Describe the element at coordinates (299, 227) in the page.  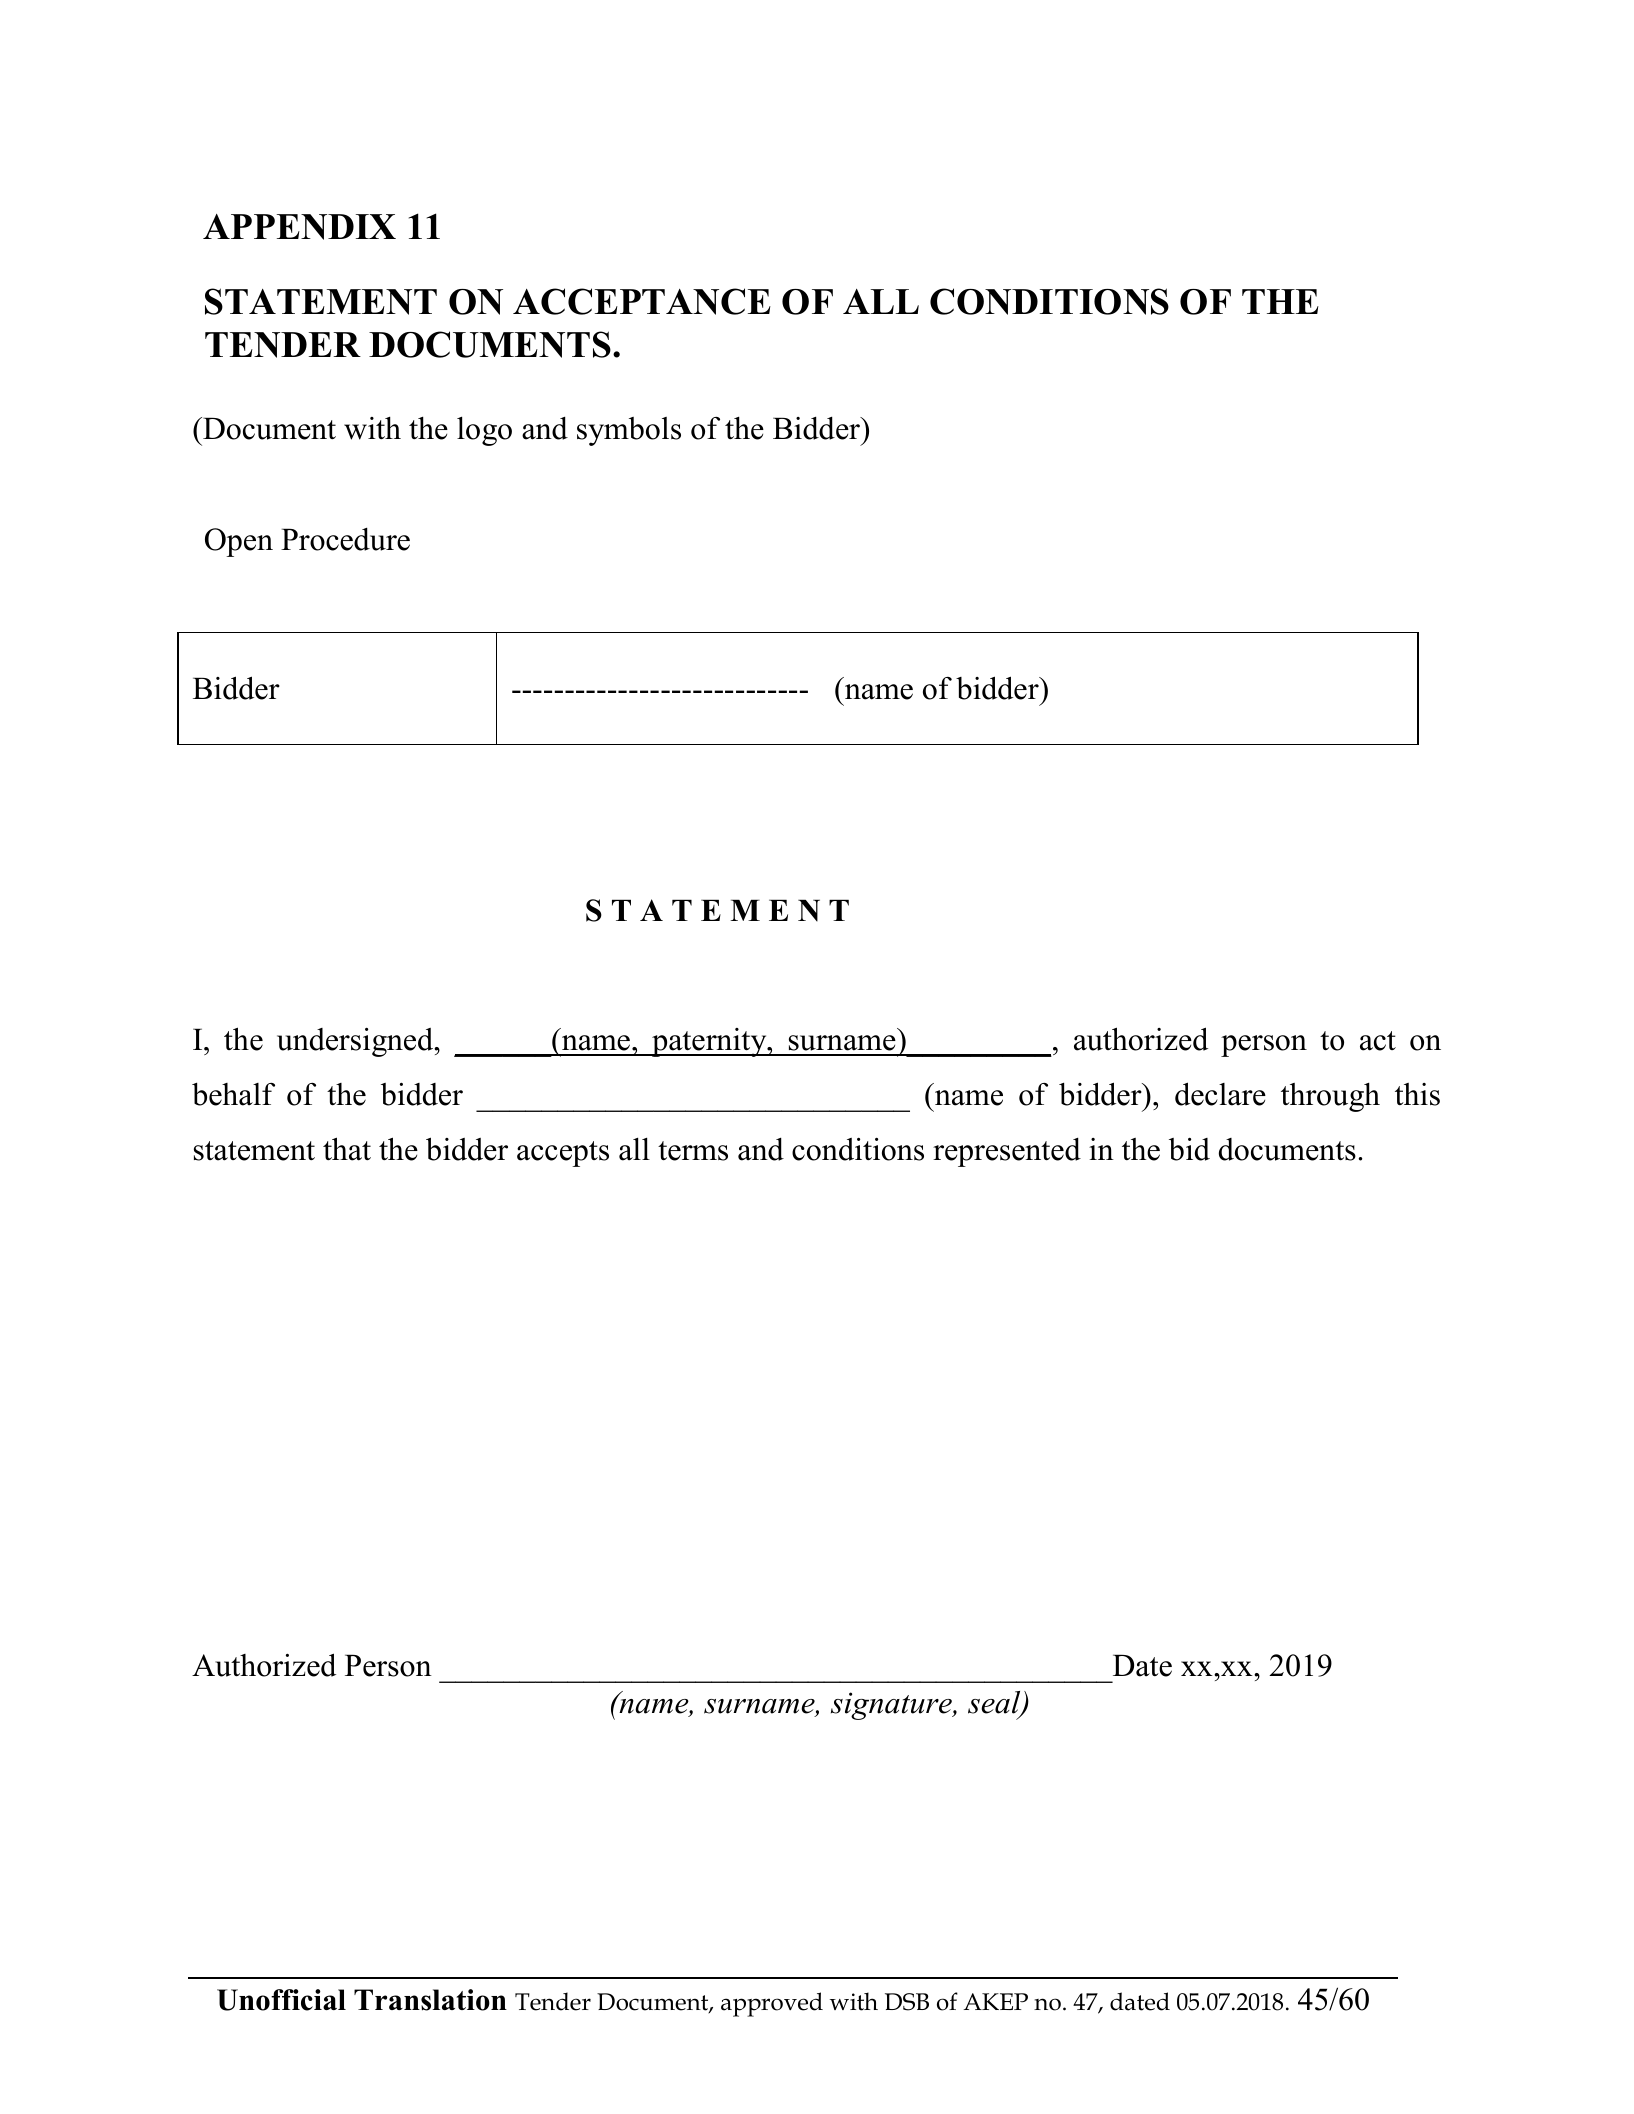
I see `APPENDIX` at that location.
